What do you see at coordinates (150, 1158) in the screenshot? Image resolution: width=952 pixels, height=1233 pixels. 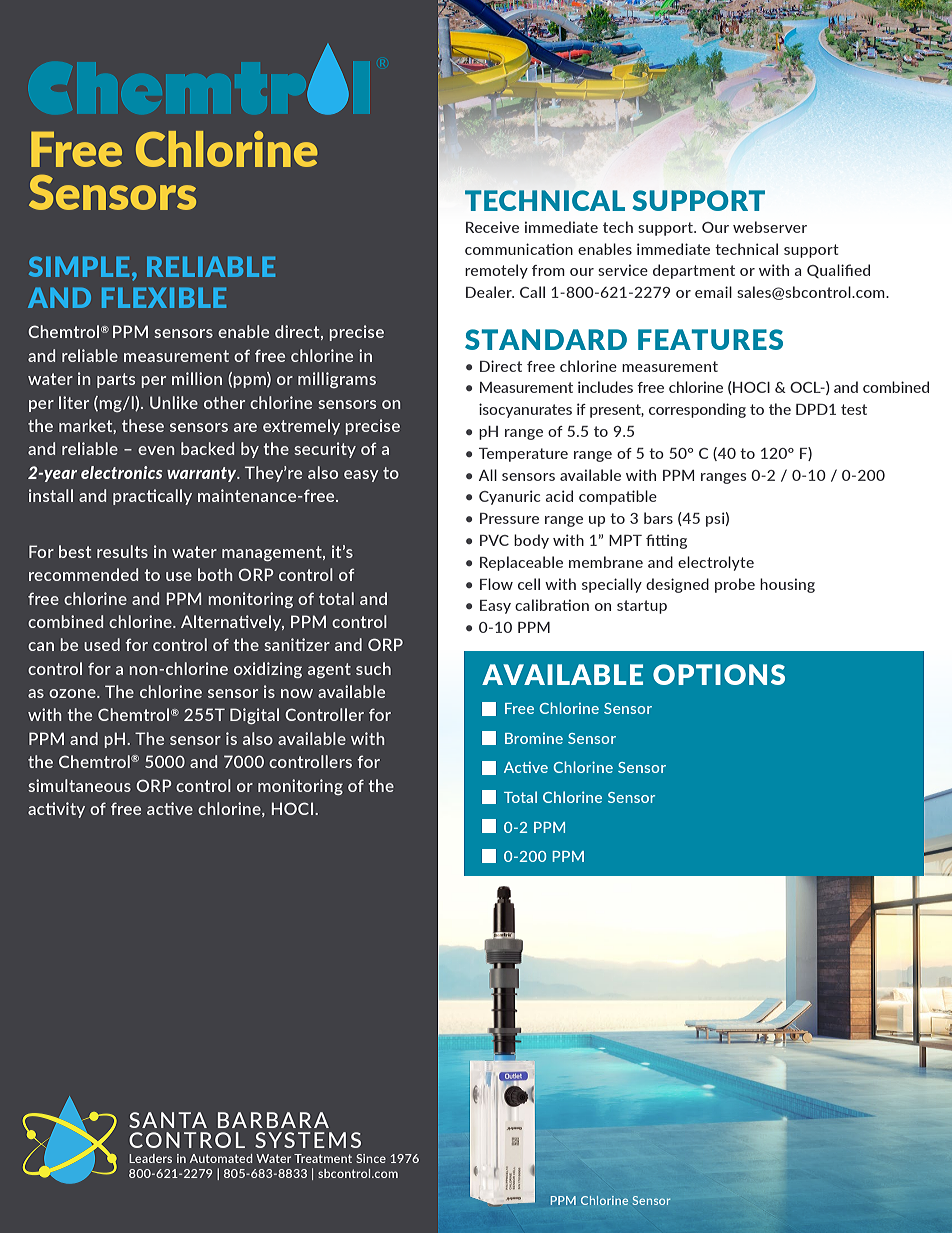 I see `Leaders` at bounding box center [150, 1158].
